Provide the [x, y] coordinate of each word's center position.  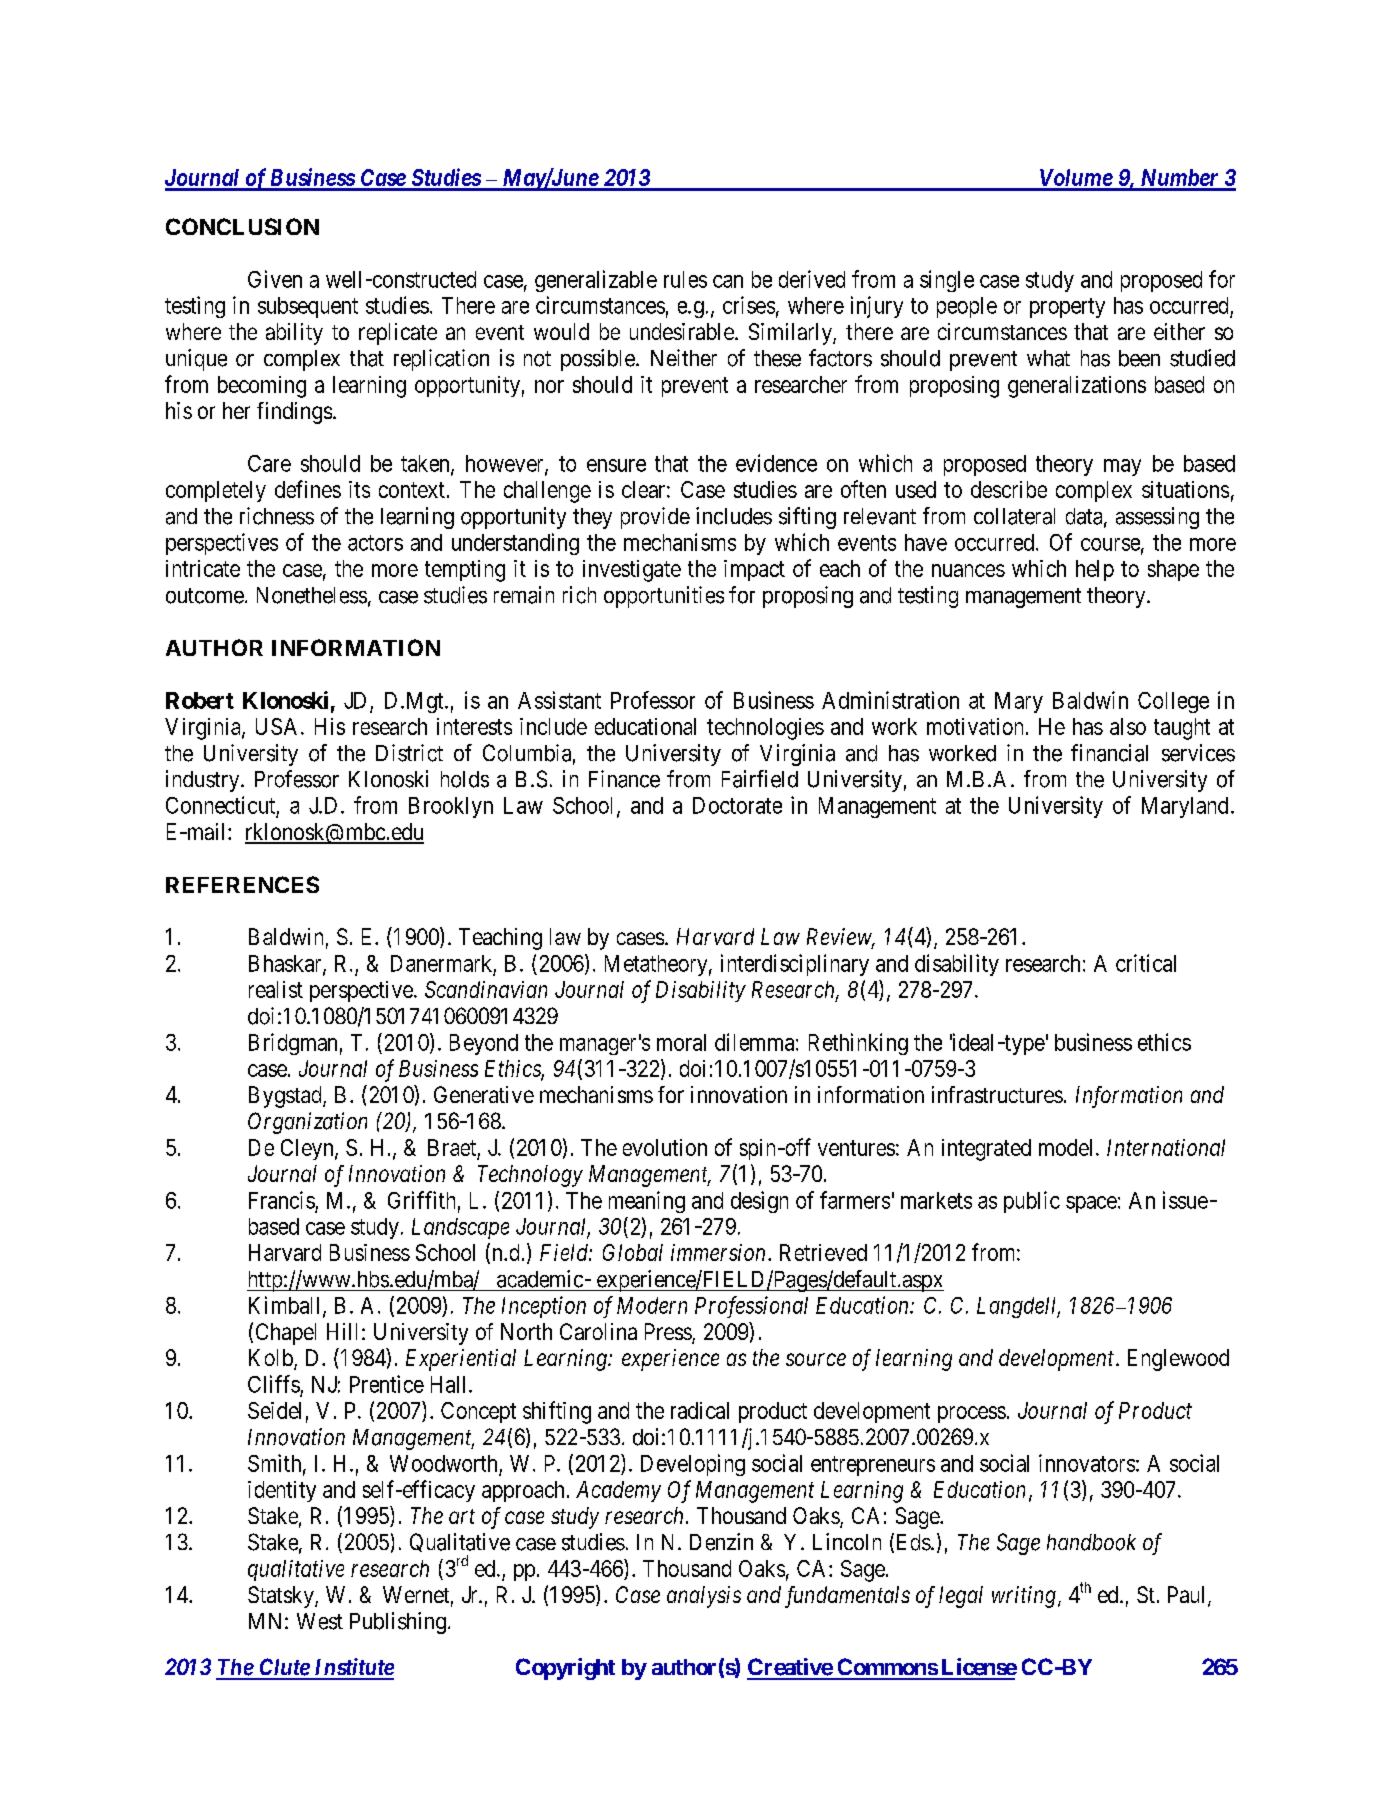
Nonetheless [312, 595]
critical [1146, 963]
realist [276, 989]
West [320, 1621]
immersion [718, 1252]
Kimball [286, 1306]
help [1095, 570]
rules [685, 279]
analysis [704, 1597]
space [1091, 1204]
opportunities [664, 597]
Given [275, 279]
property [1067, 308]
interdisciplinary [795, 965]
